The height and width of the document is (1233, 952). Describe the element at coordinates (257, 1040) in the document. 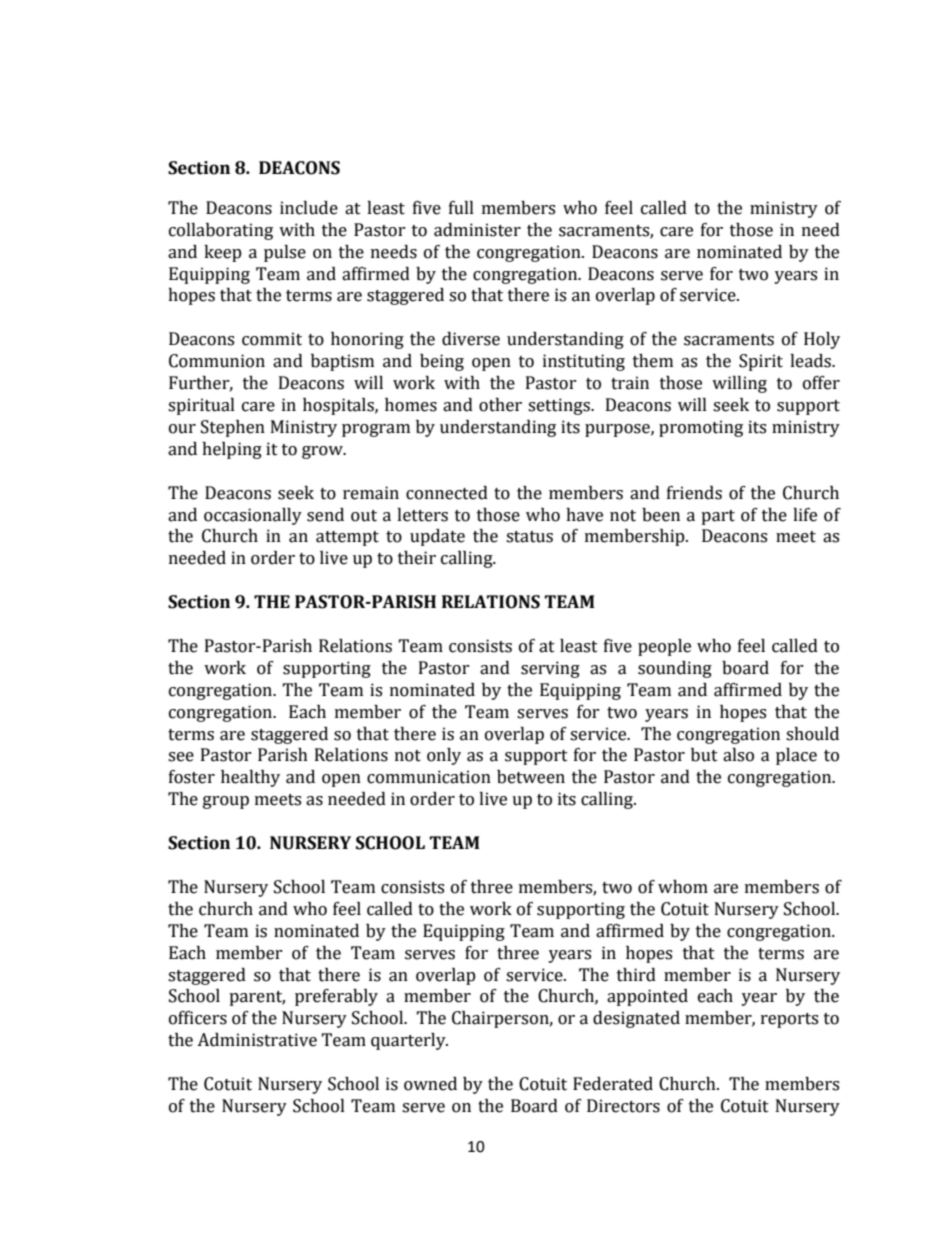

I see `Administrative` at that location.
